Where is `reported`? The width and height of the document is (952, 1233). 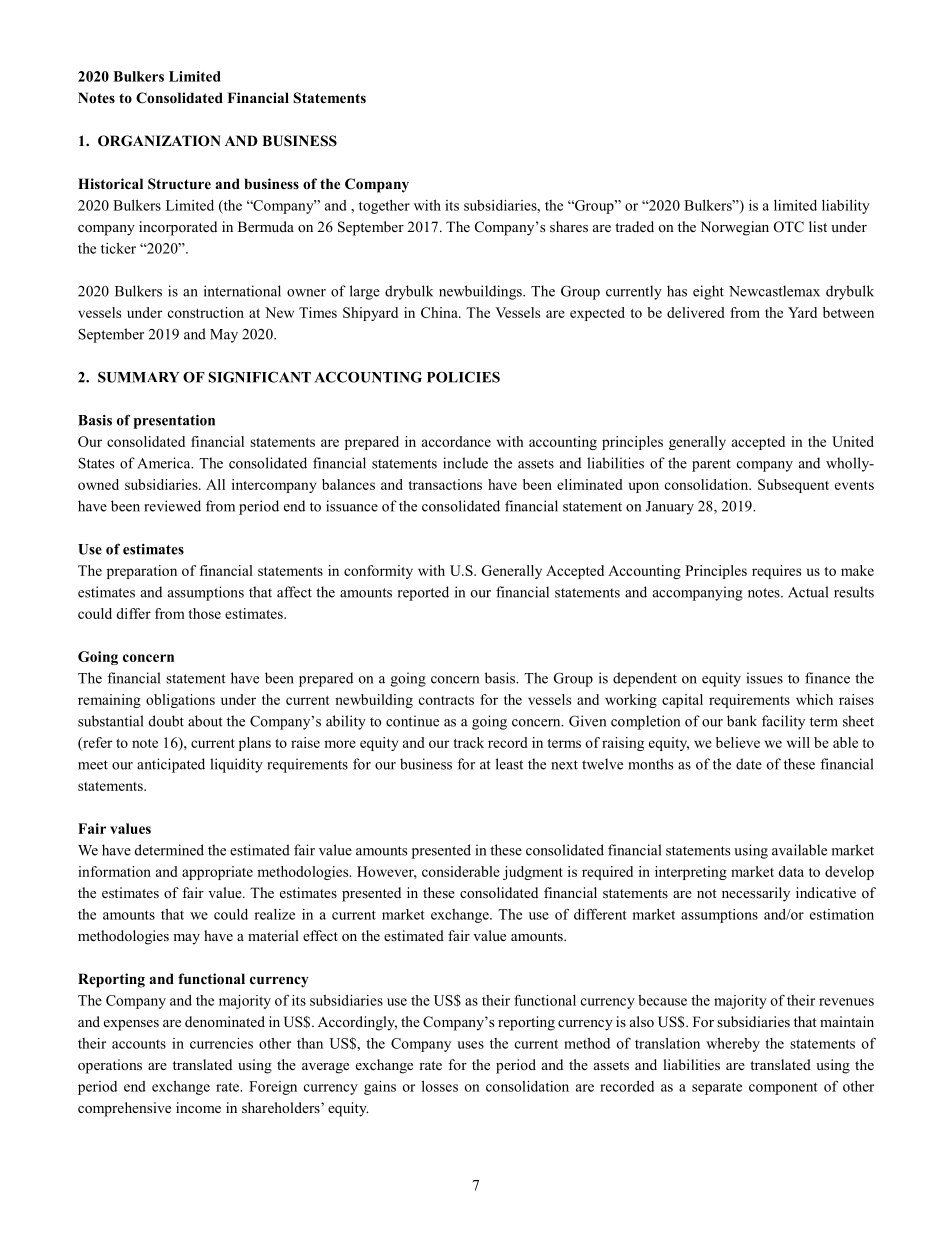 reported is located at coordinates (423, 593).
